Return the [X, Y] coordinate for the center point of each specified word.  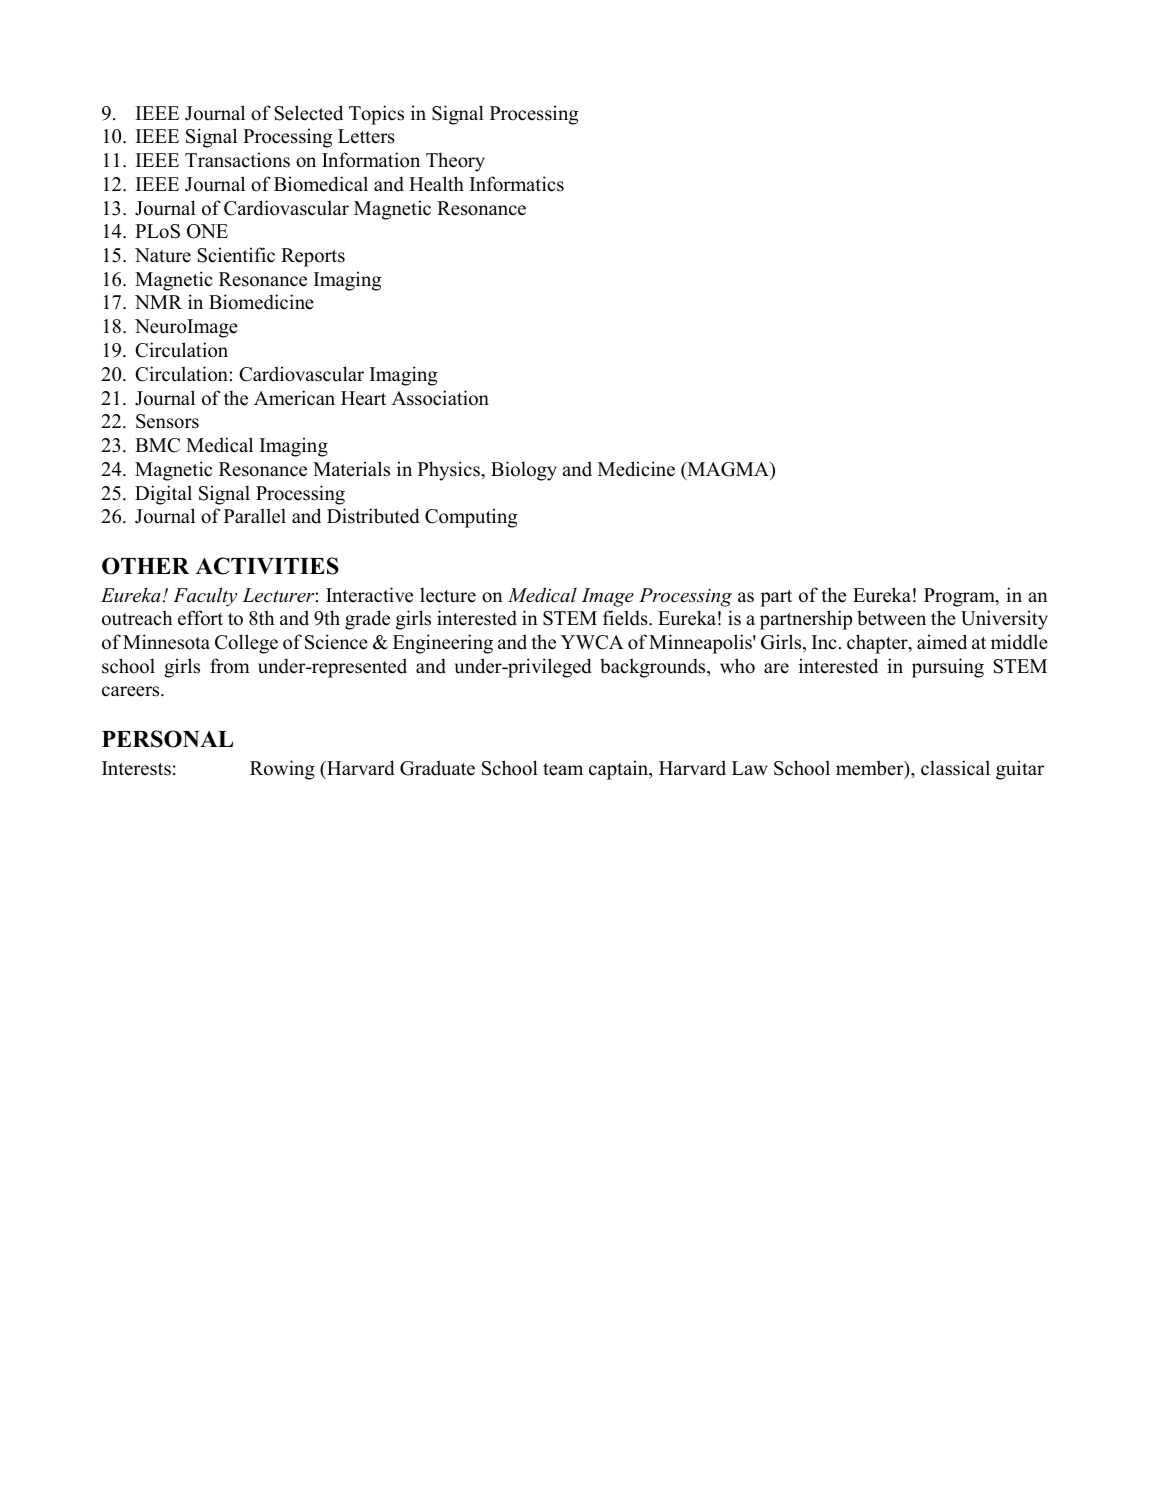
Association [440, 398]
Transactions [237, 160]
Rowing [282, 770]
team [563, 769]
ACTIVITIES [267, 566]
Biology [524, 471]
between [891, 618]
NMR [158, 302]
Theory [455, 162]
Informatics [517, 184]
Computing [471, 518]
